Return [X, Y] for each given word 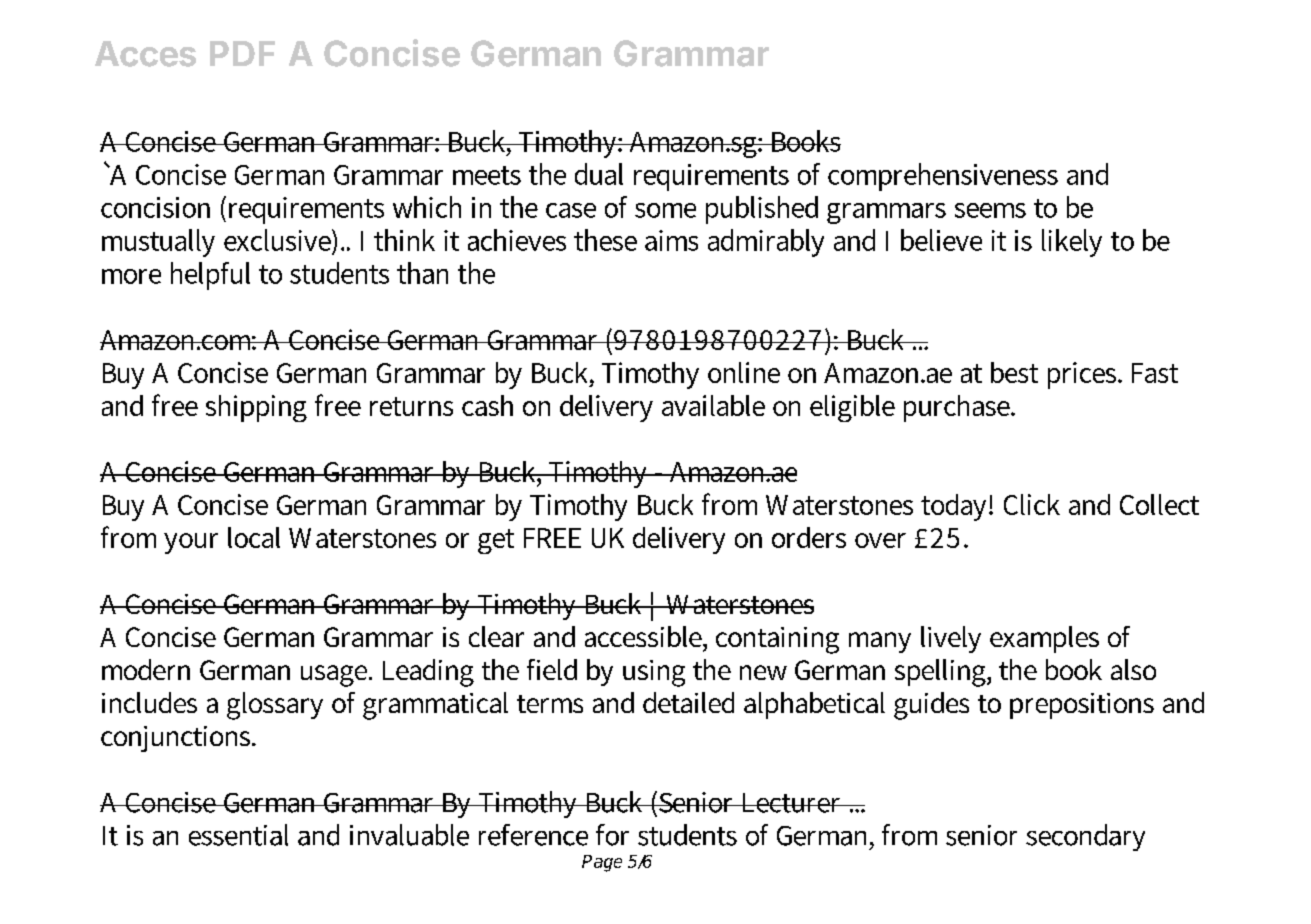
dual [599, 174]
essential [238, 835]
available [713, 405]
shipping [256, 408]
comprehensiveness [943, 177]
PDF [242, 53]
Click [1032, 504]
